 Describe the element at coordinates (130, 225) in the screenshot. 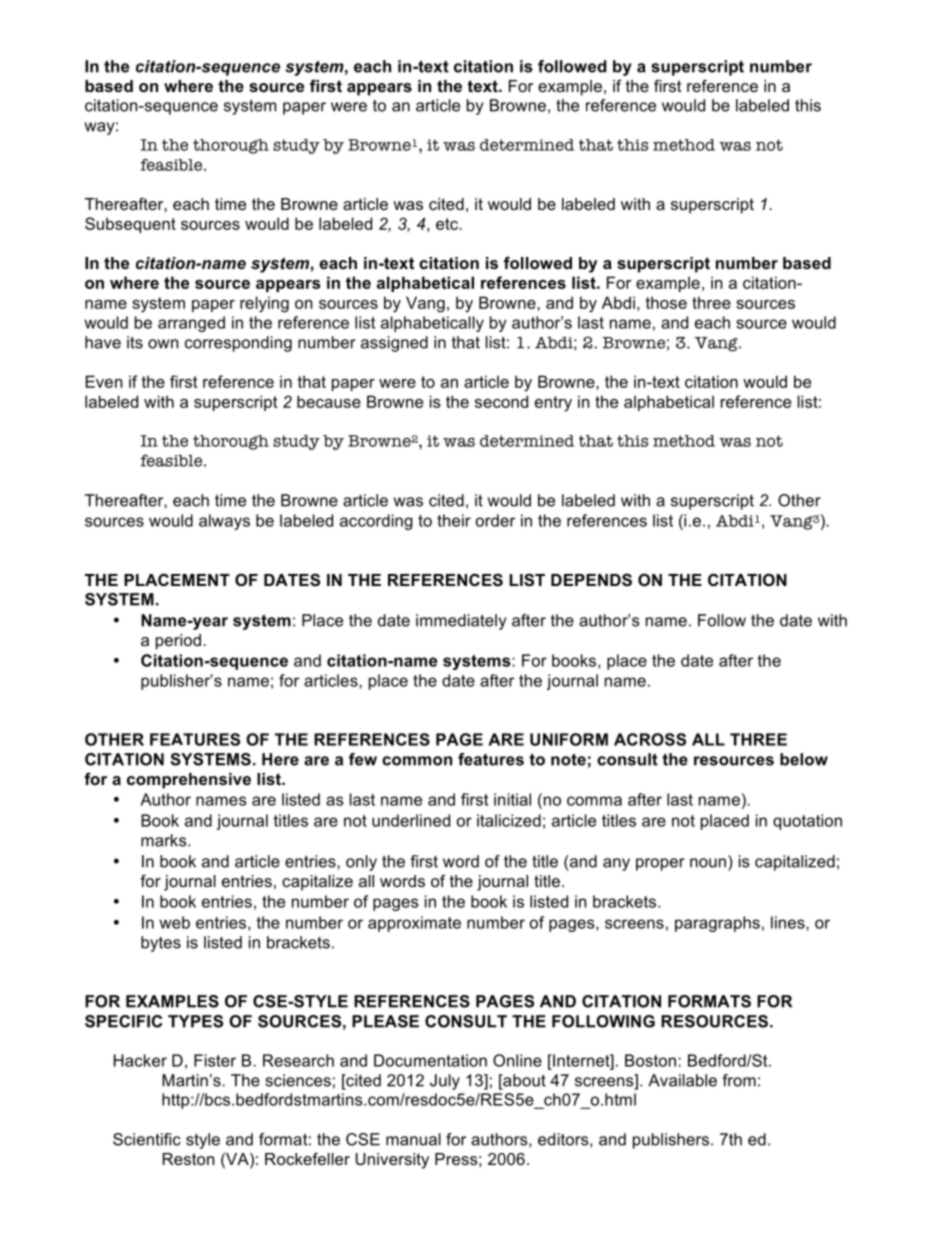

I see `Subsequent` at that location.
